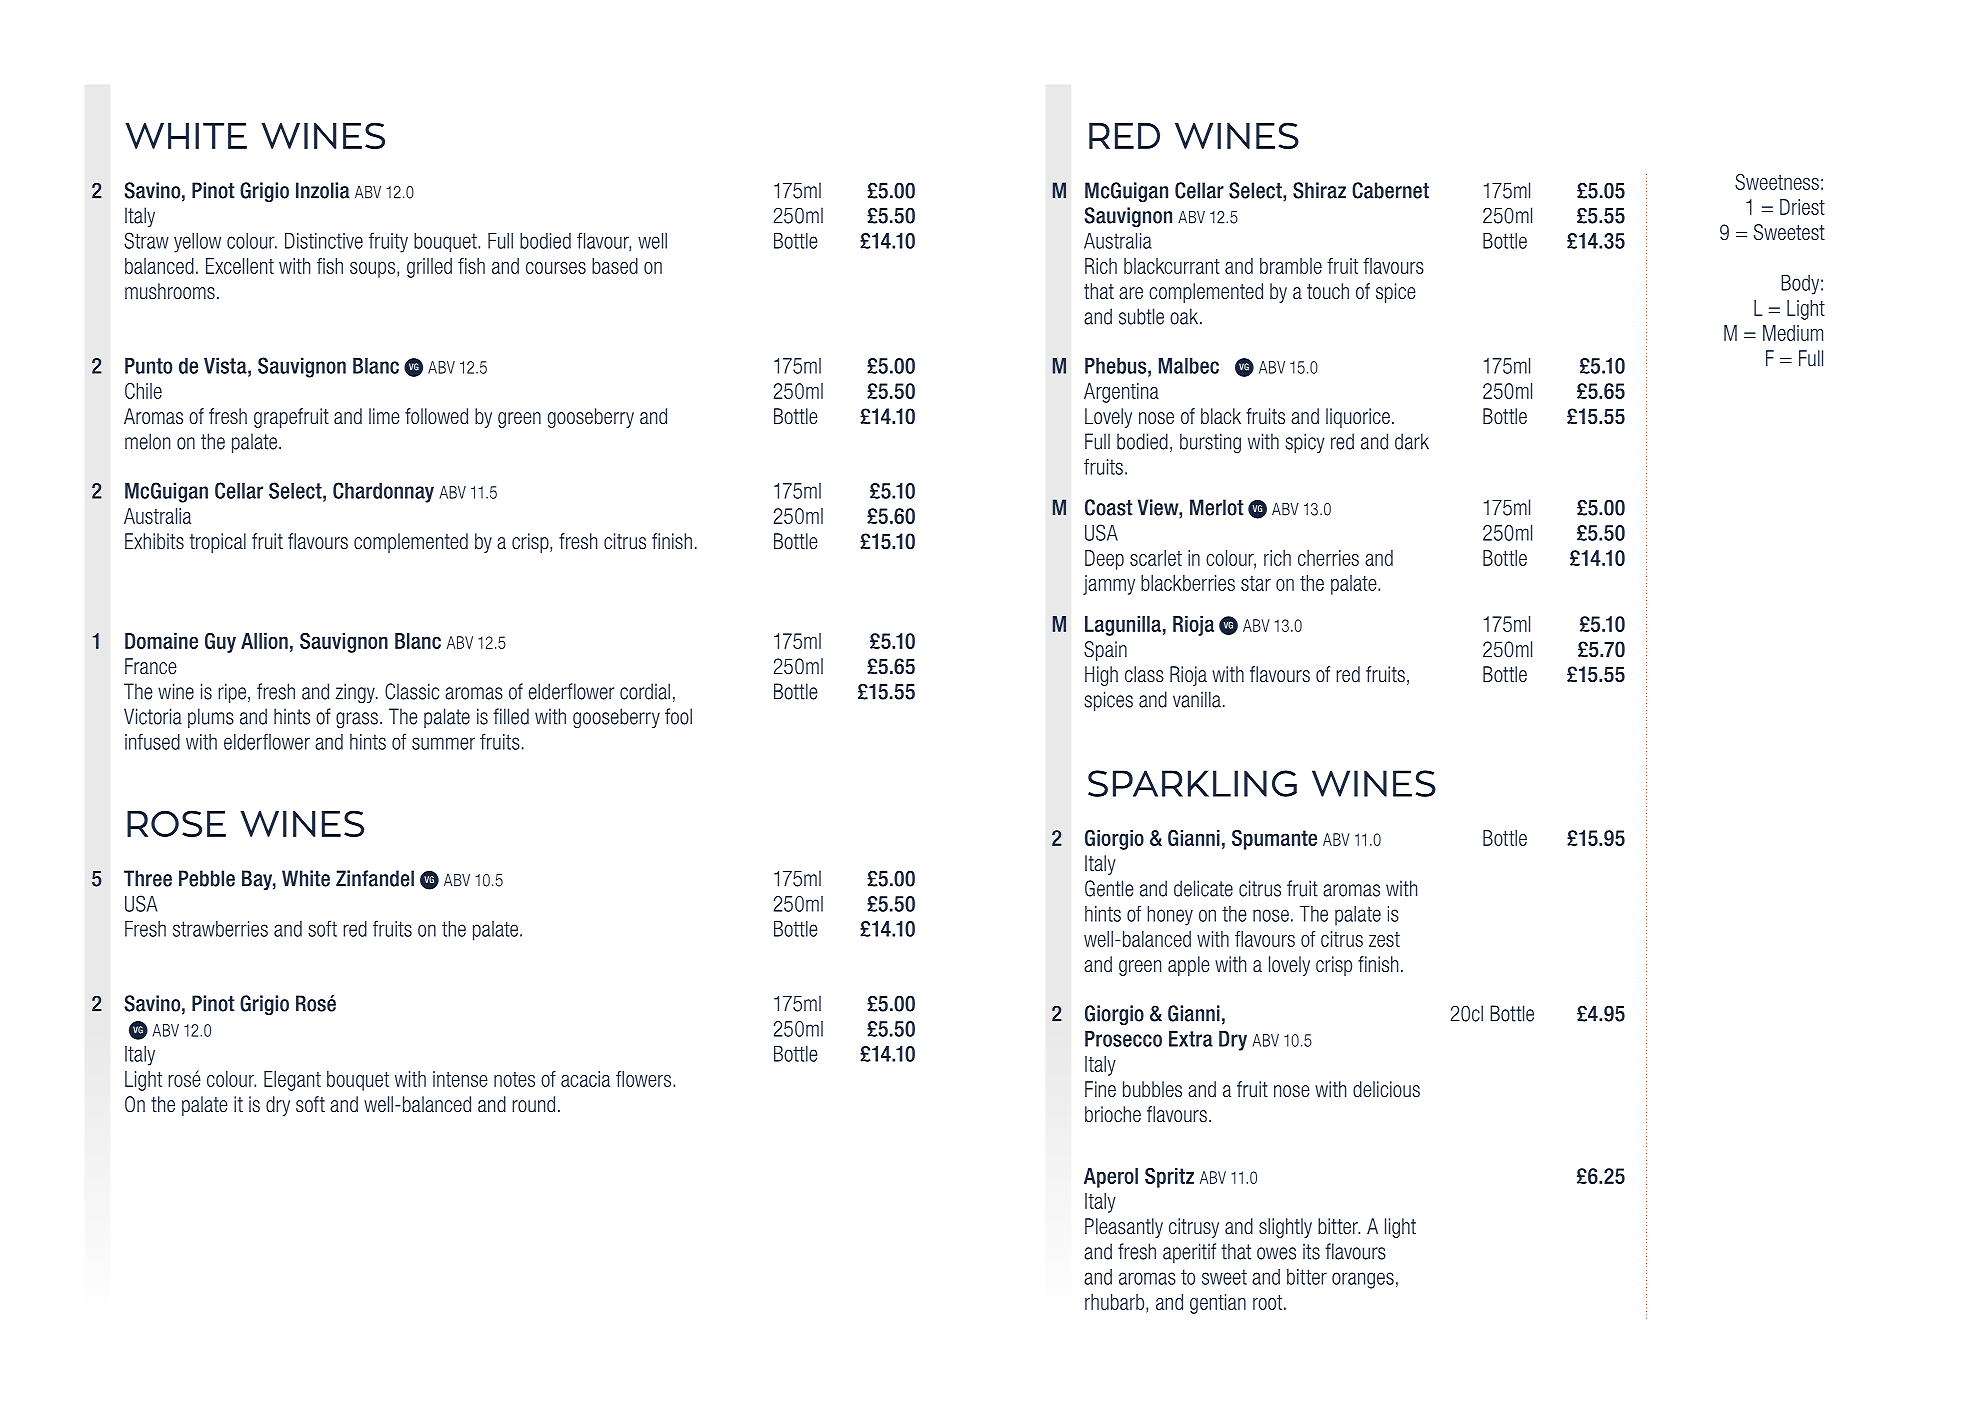 The image size is (1961, 1403). What do you see at coordinates (1384, 939) in the screenshot?
I see `zest` at bounding box center [1384, 939].
